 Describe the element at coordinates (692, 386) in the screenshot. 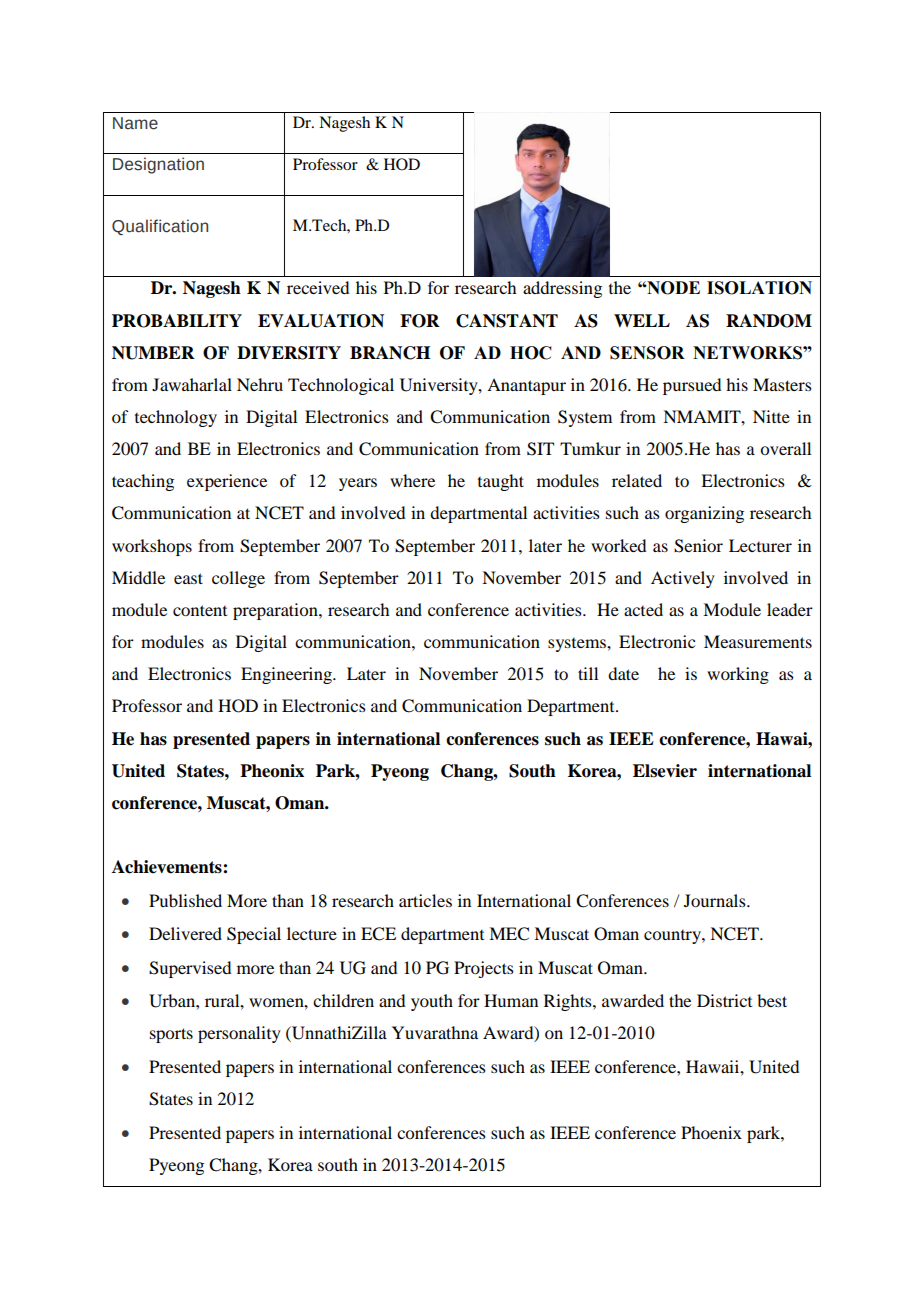

I see `pursued` at that location.
